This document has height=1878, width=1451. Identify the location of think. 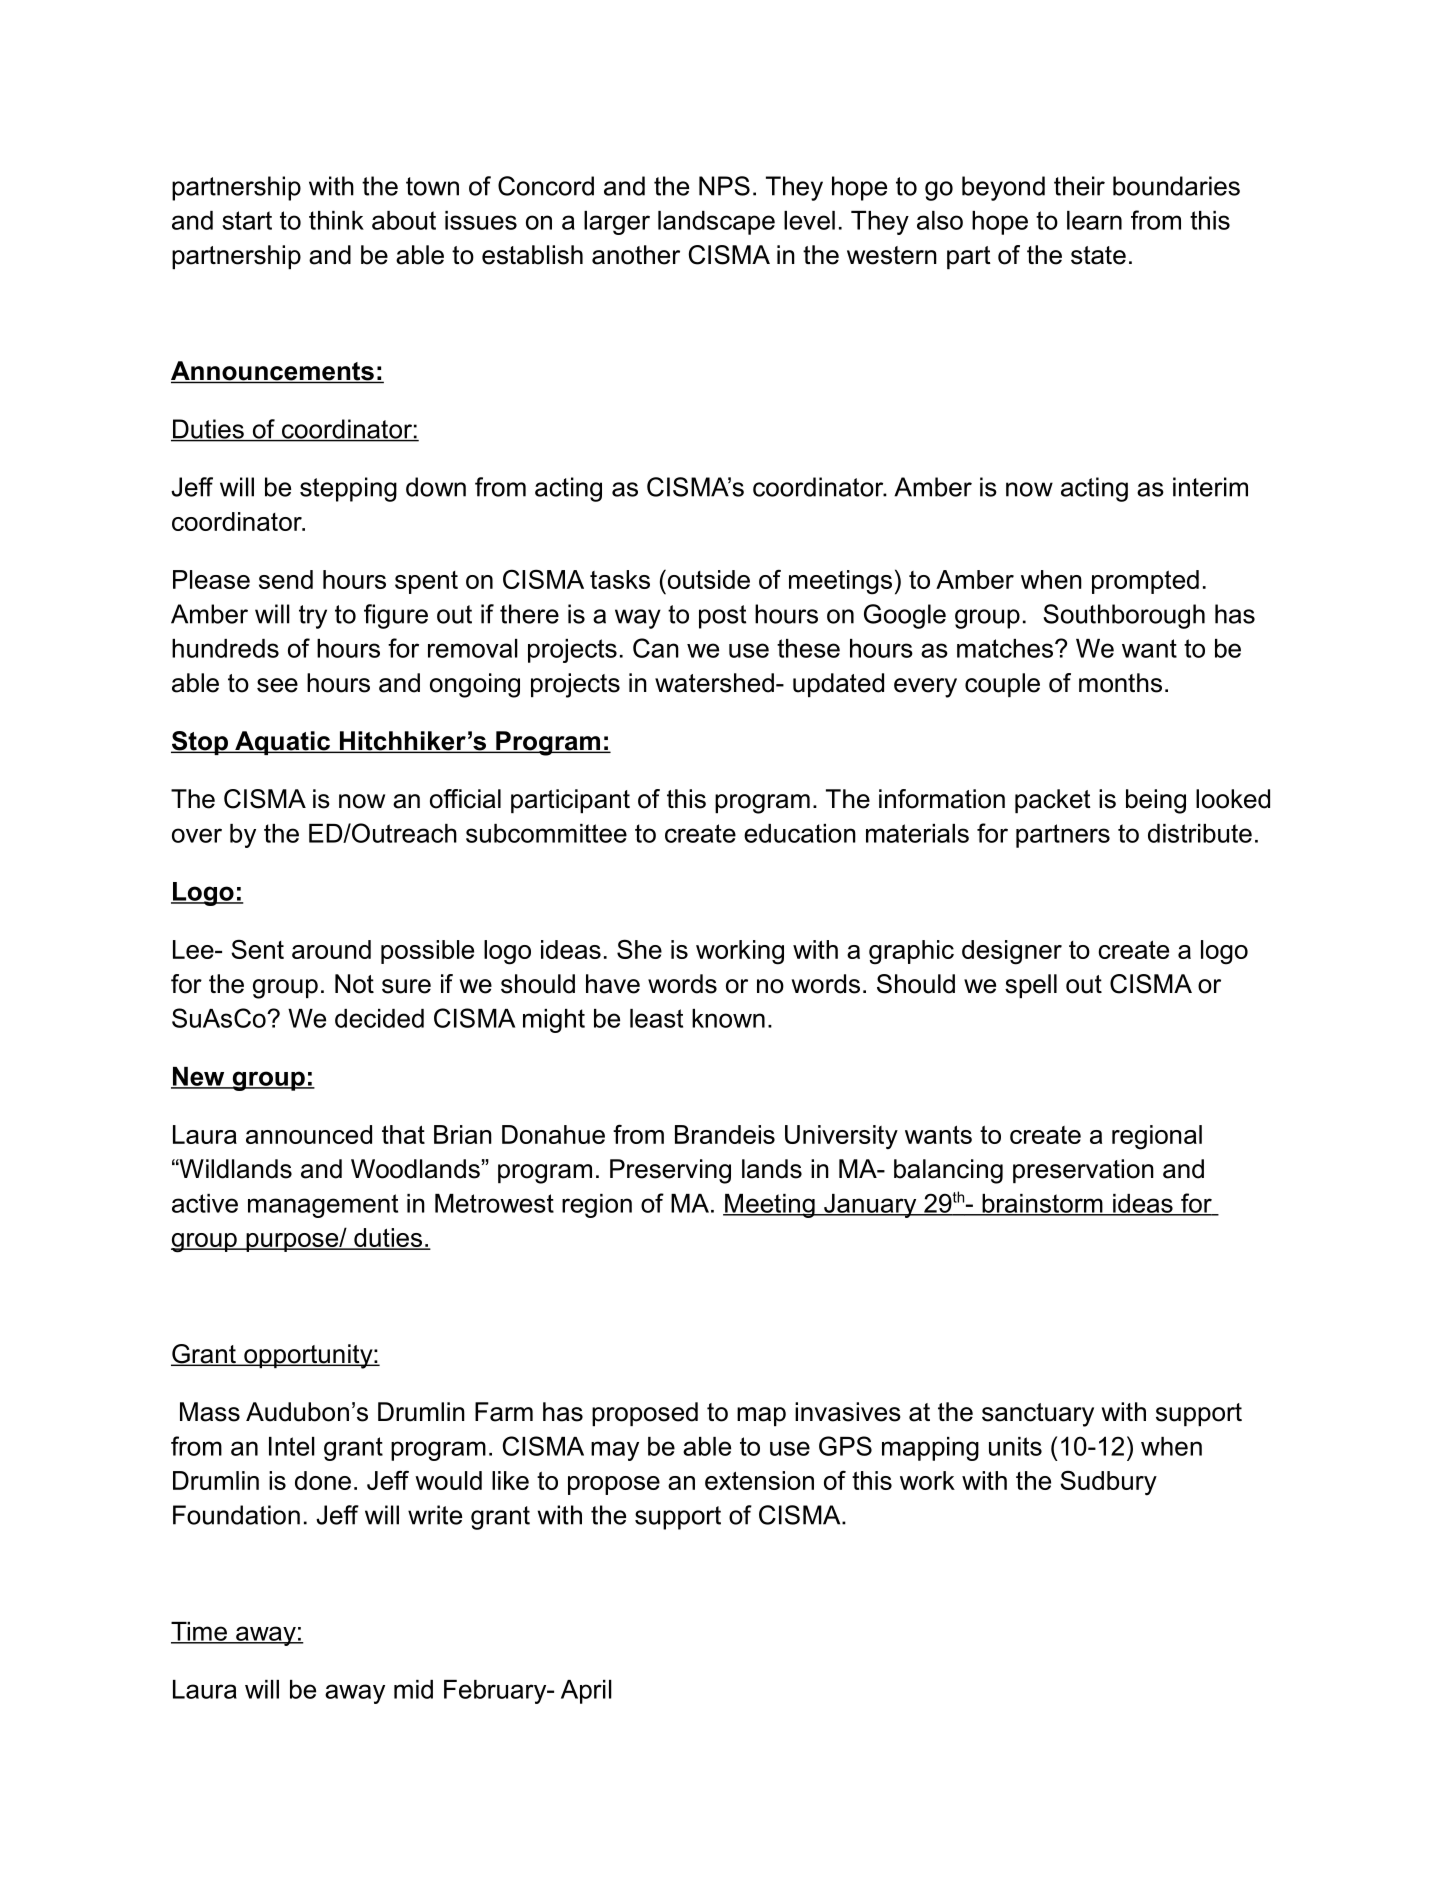
(336, 220).
